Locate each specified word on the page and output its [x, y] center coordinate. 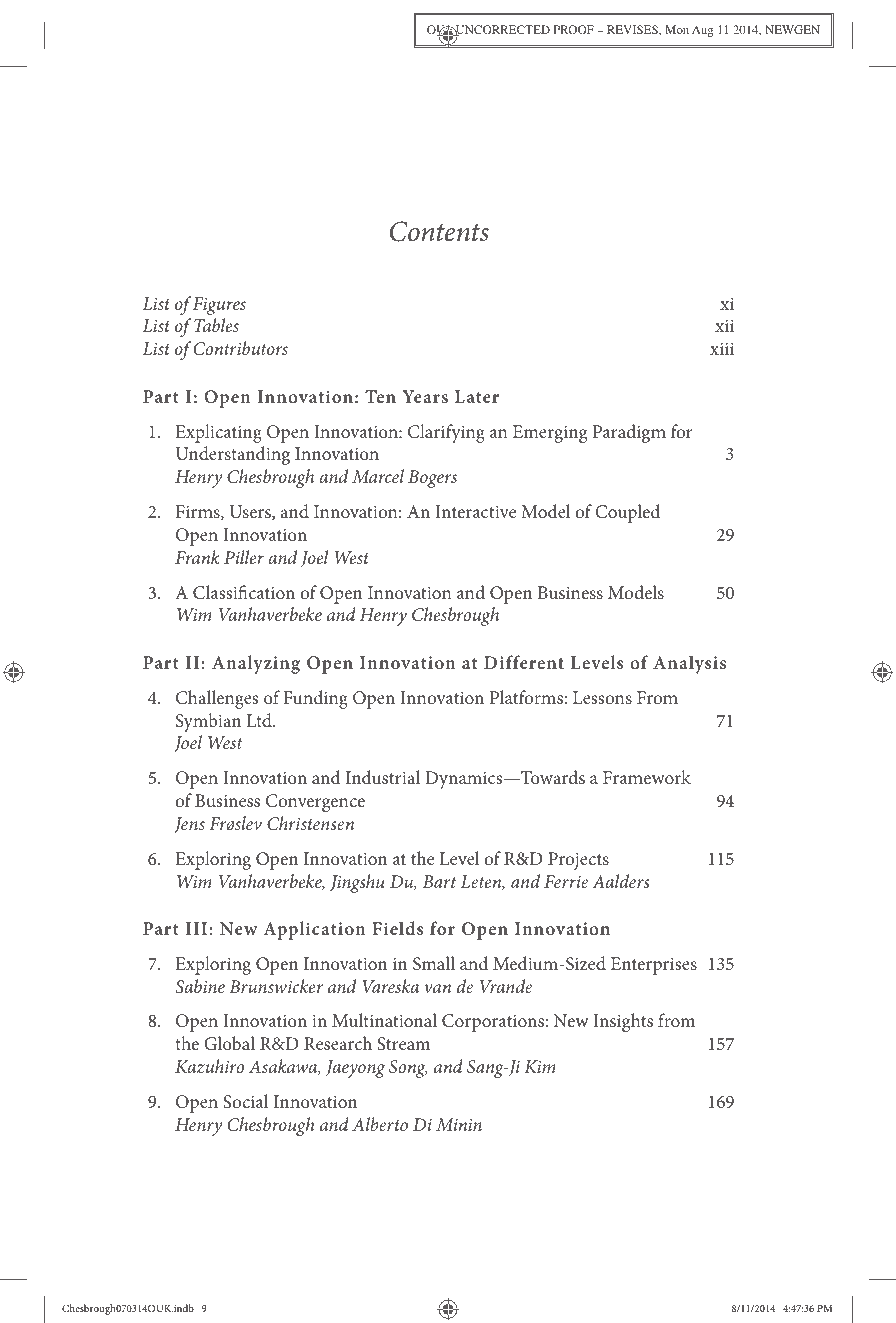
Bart [439, 881]
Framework [647, 777]
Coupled [627, 513]
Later [477, 396]
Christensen [310, 823]
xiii [722, 349]
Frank [197, 557]
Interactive [475, 511]
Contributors [241, 348]
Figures [219, 306]
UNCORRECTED [501, 31]
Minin [459, 1124]
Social [245, 1101]
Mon [677, 29]
